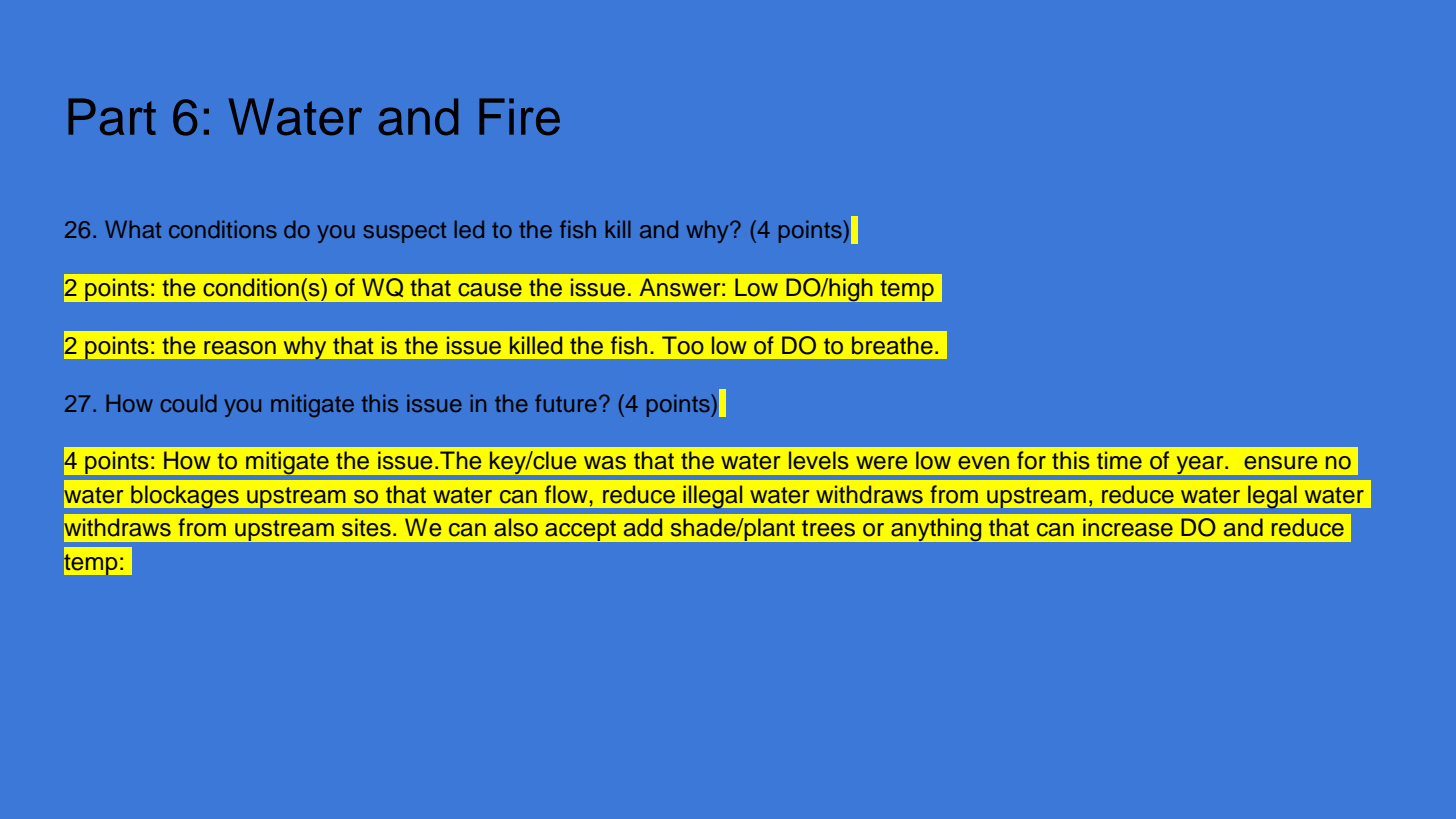 Image resolution: width=1456 pixels, height=819 pixels. Describe the element at coordinates (188, 403) in the page. I see `could` at that location.
